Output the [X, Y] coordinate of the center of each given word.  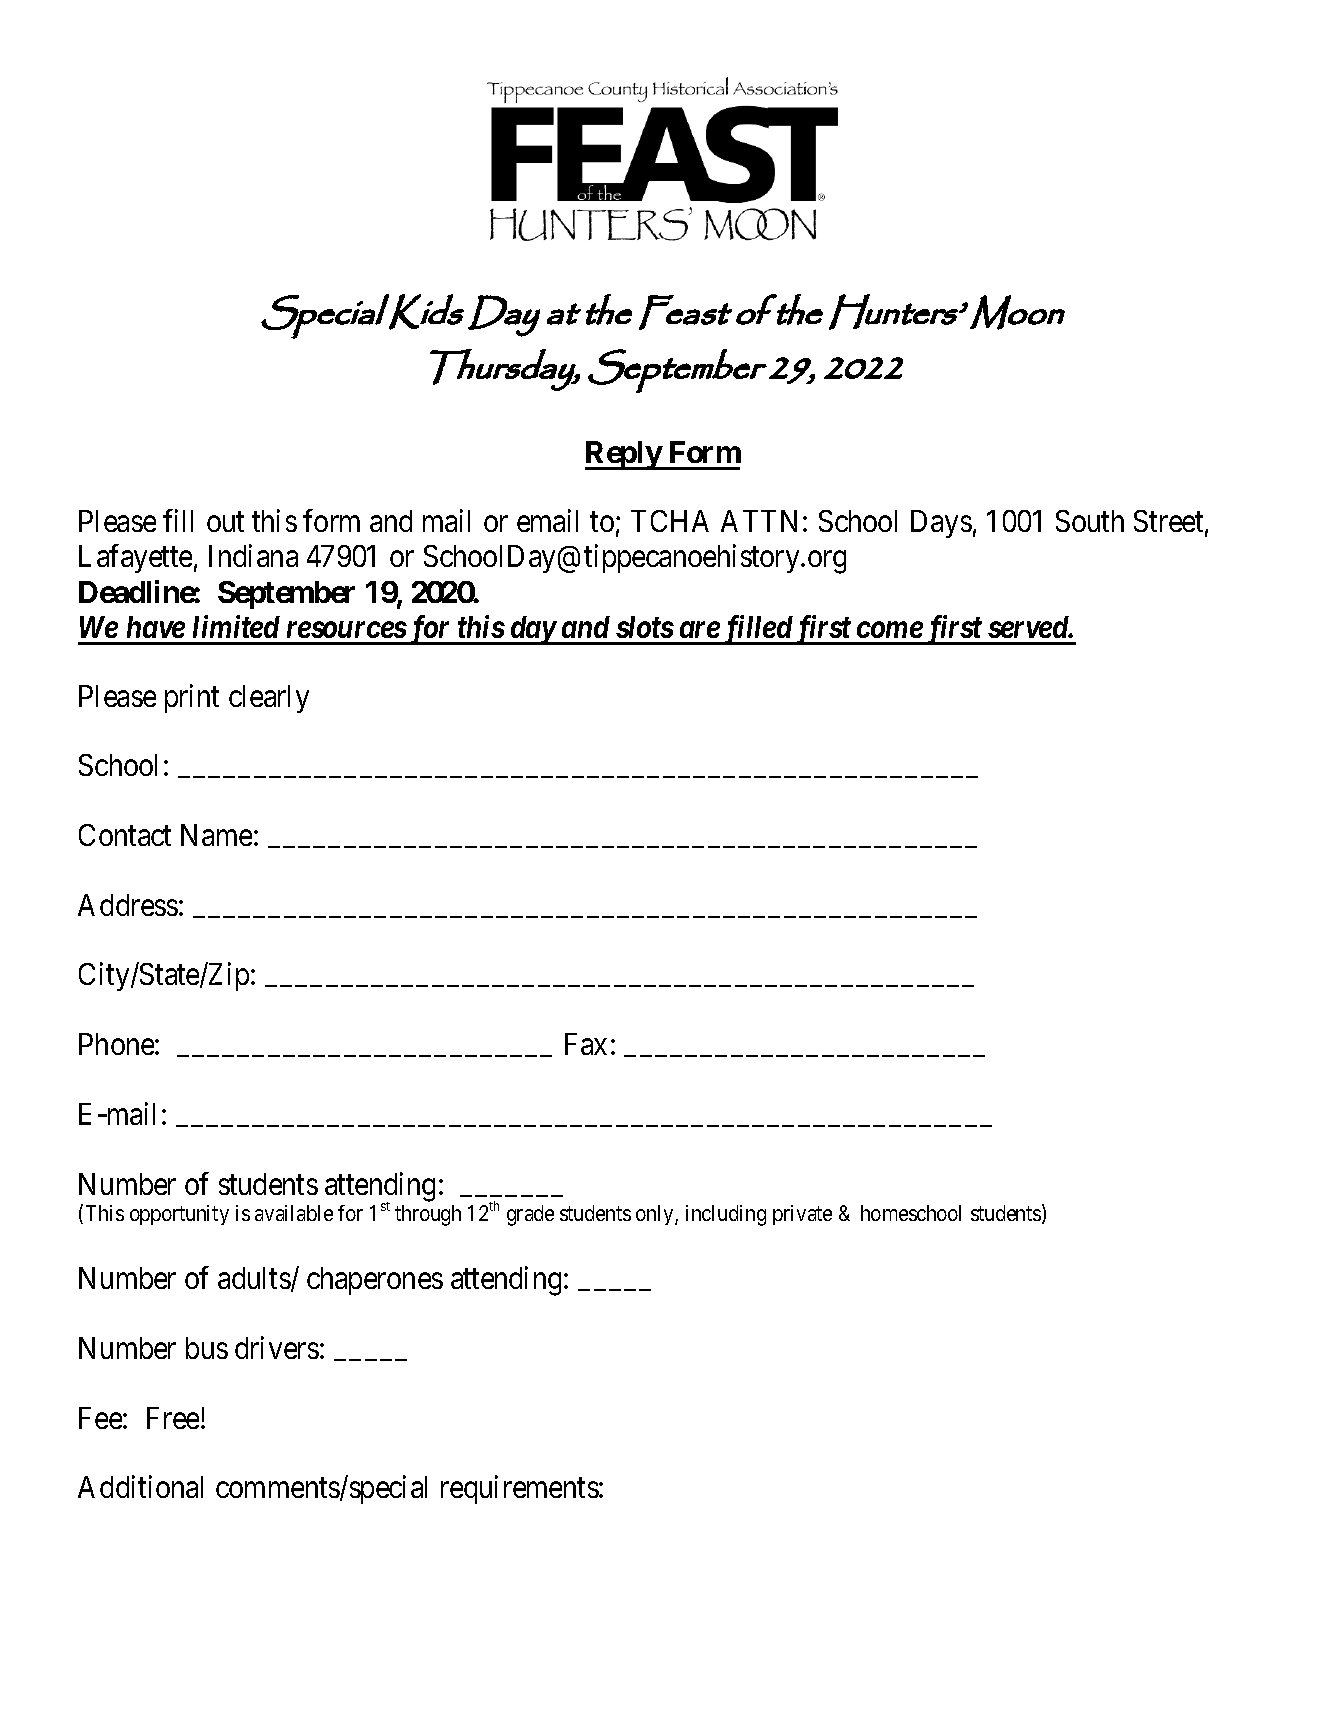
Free [173, 1418]
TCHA [670, 521]
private [802, 1215]
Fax [586, 1044]
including [726, 1215]
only [656, 1215]
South [1090, 521]
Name [216, 835]
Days [941, 524]
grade [530, 1215]
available [294, 1213]
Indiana [253, 556]
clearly [269, 699]
